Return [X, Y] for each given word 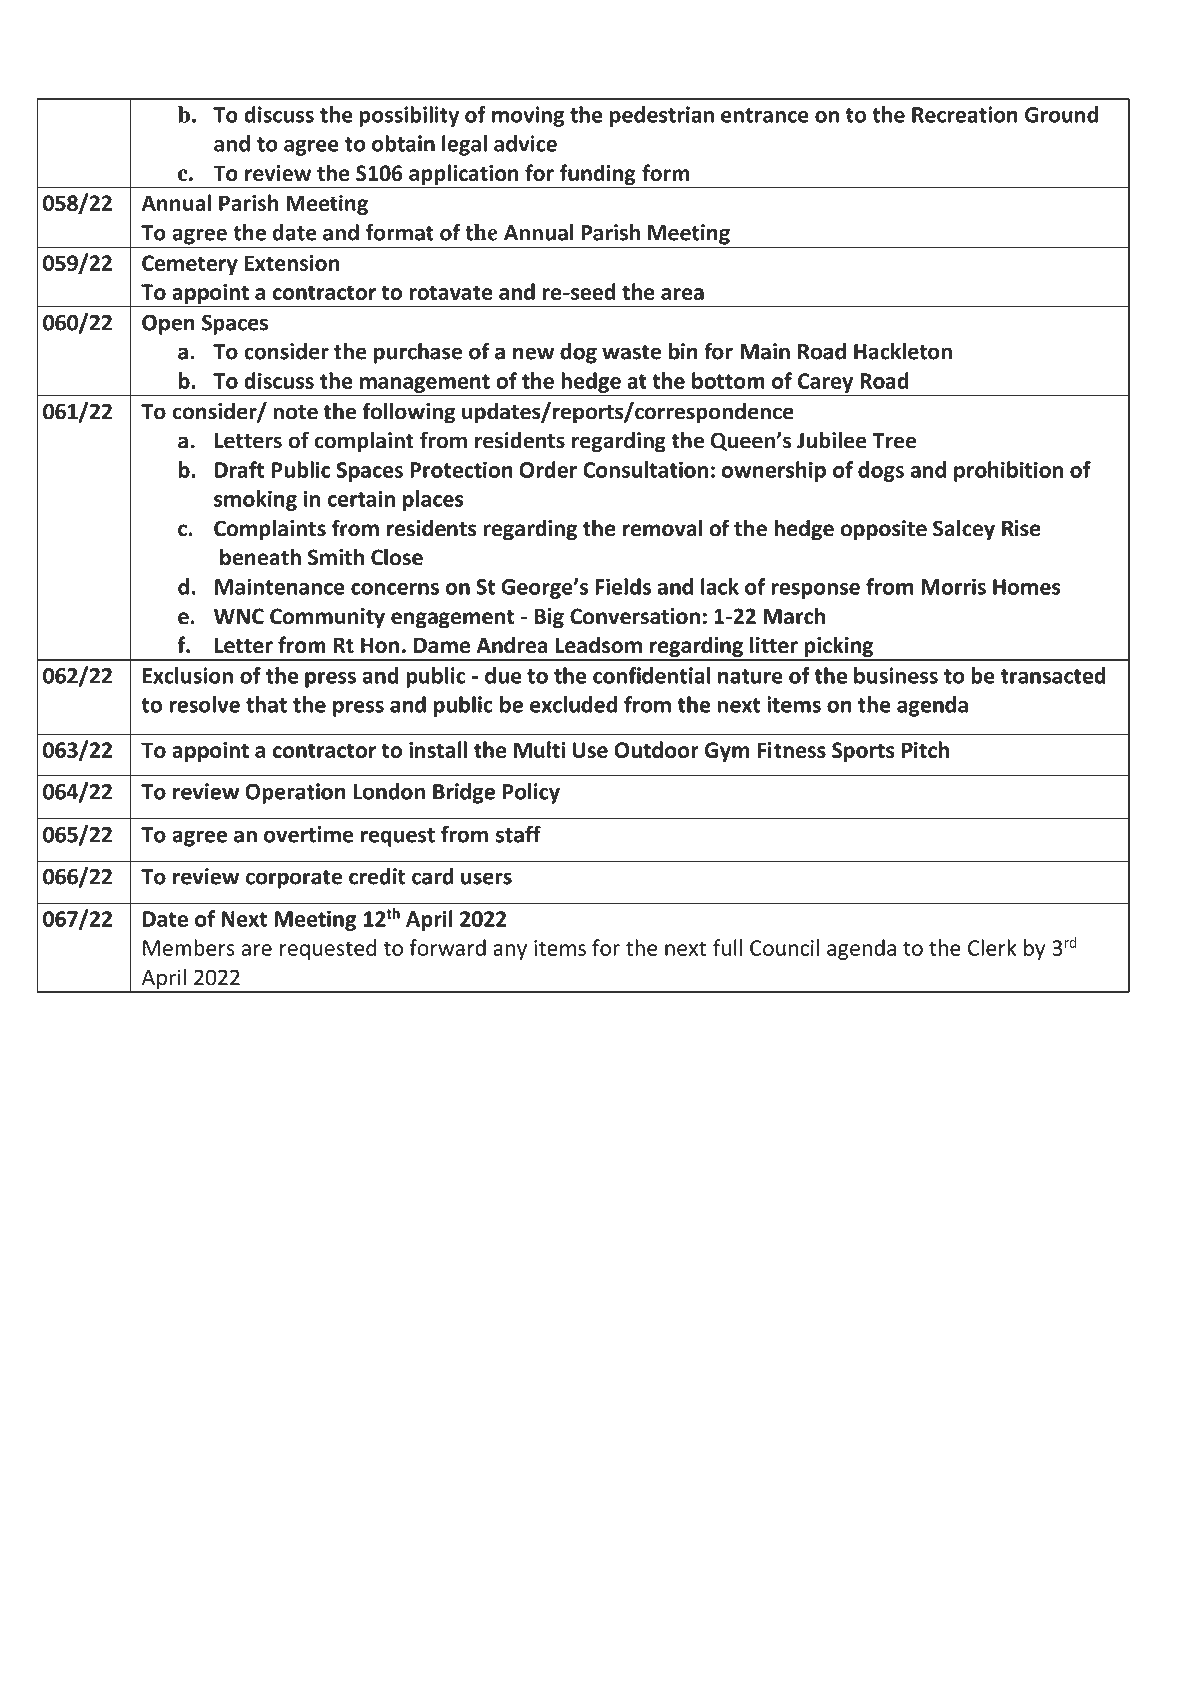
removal [662, 528]
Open [168, 324]
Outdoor [656, 749]
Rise [1021, 528]
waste [631, 352]
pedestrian [662, 116]
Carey [825, 383]
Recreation [964, 114]
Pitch [925, 749]
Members [189, 947]
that [266, 704]
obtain [403, 143]
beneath [260, 557]
